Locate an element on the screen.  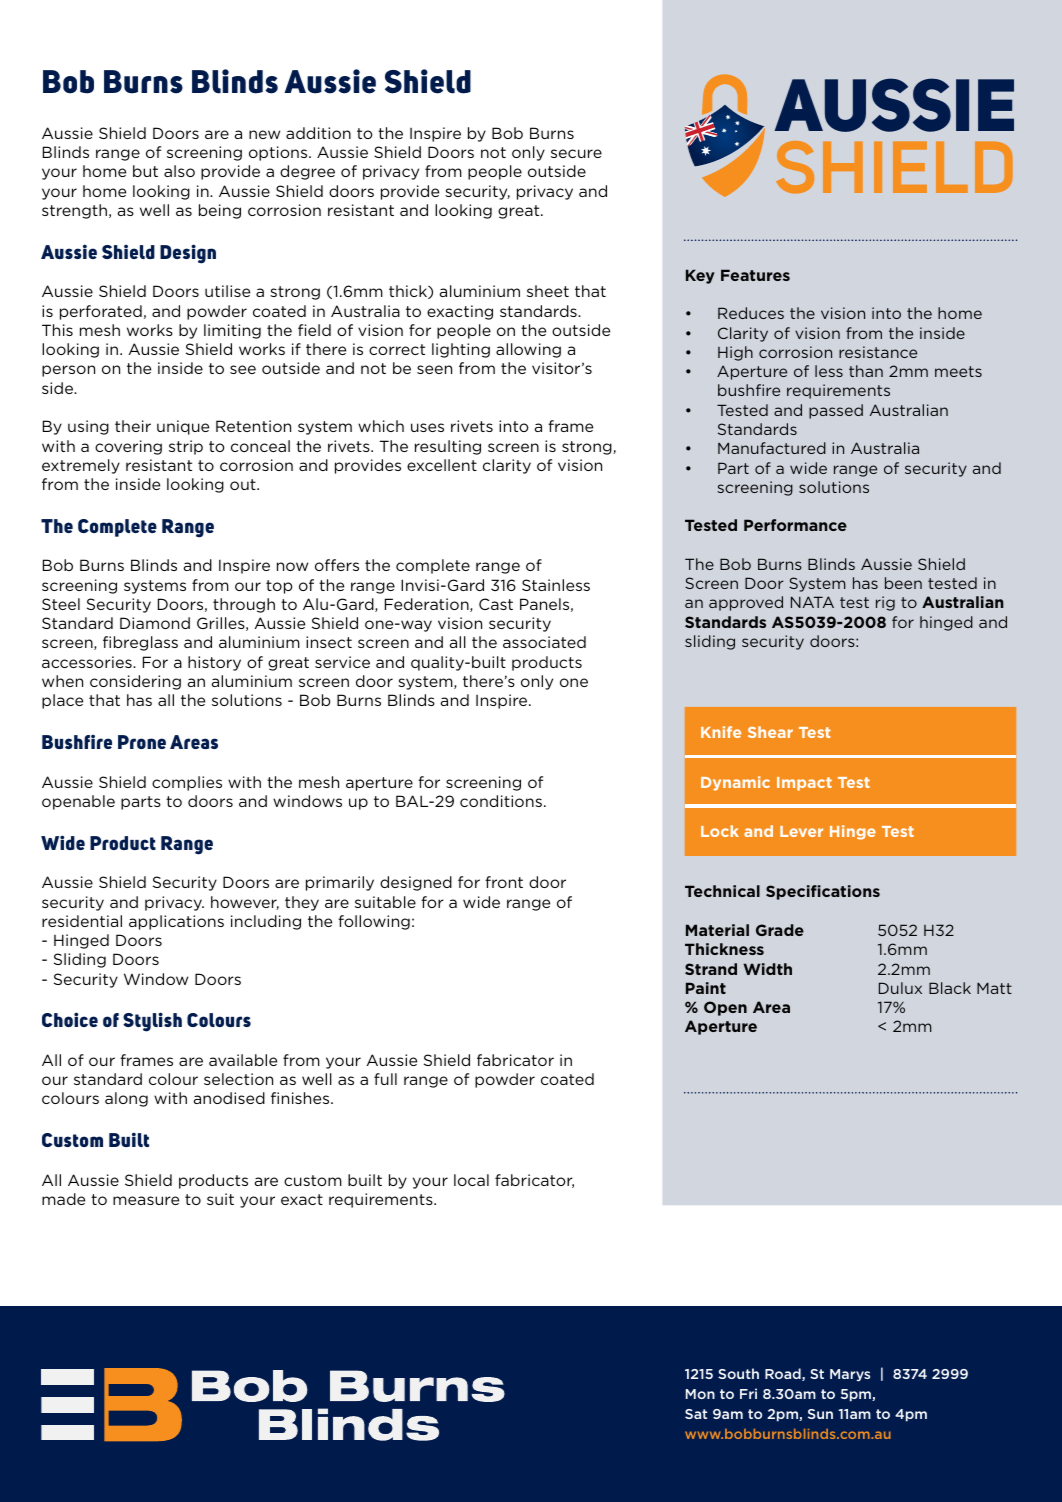
Sat is located at coordinates (696, 1414).
